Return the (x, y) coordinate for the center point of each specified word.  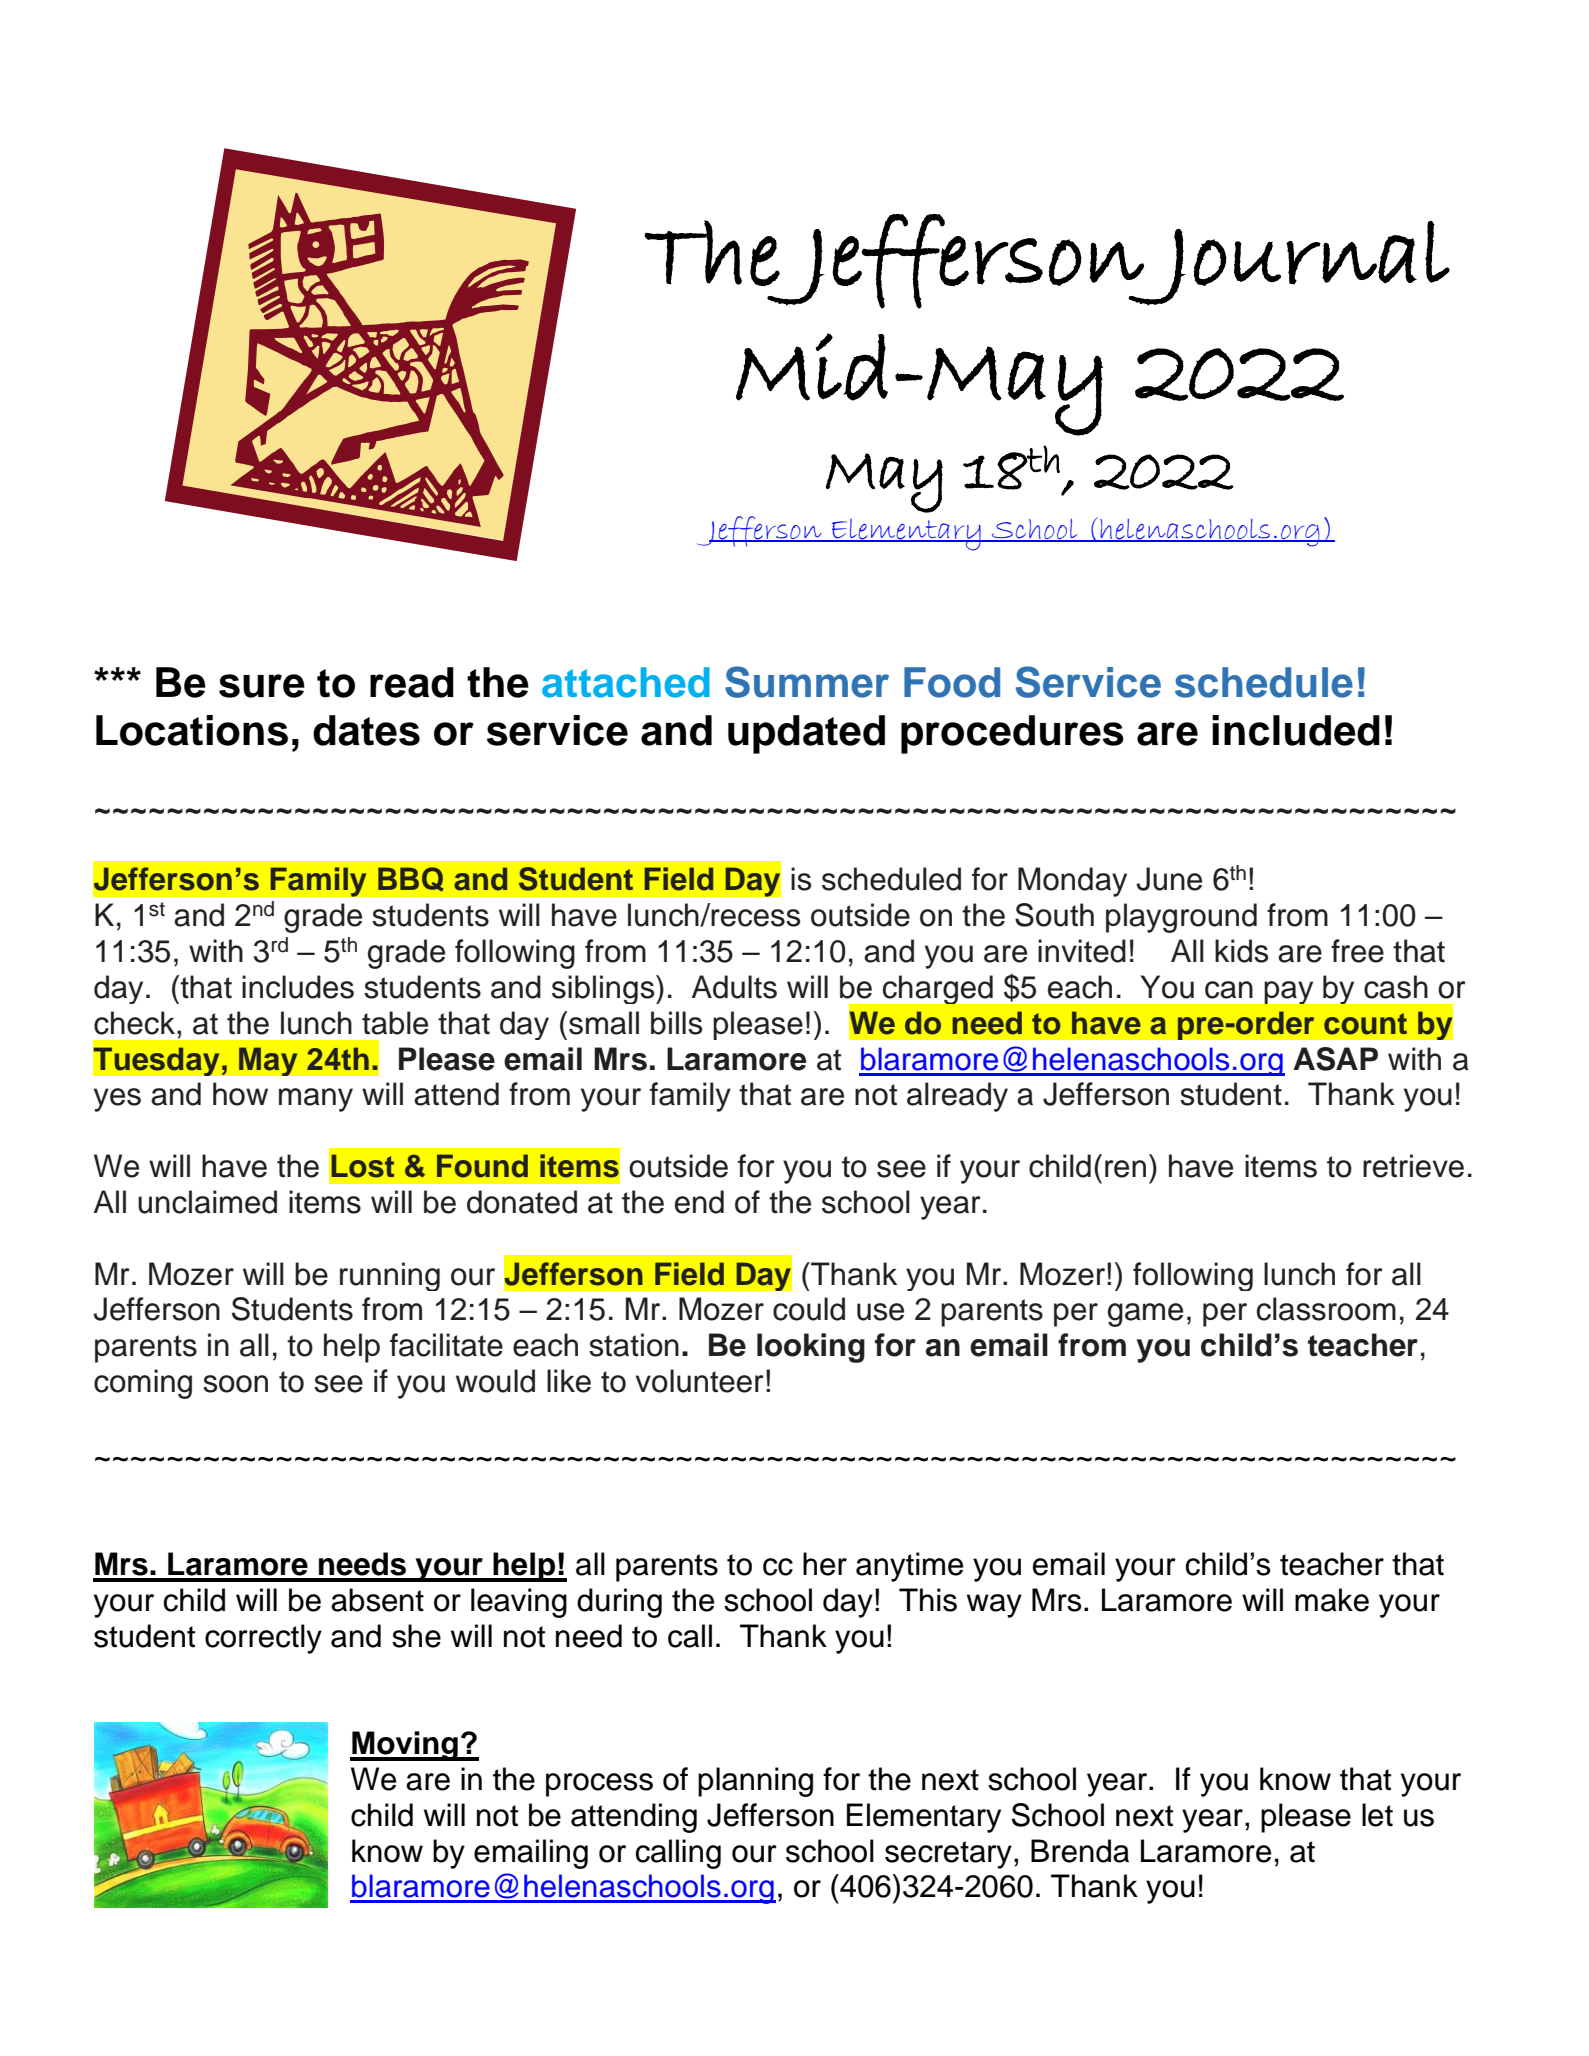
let (1377, 1815)
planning (755, 1782)
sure (262, 686)
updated (806, 734)
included (1296, 730)
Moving (405, 1746)
